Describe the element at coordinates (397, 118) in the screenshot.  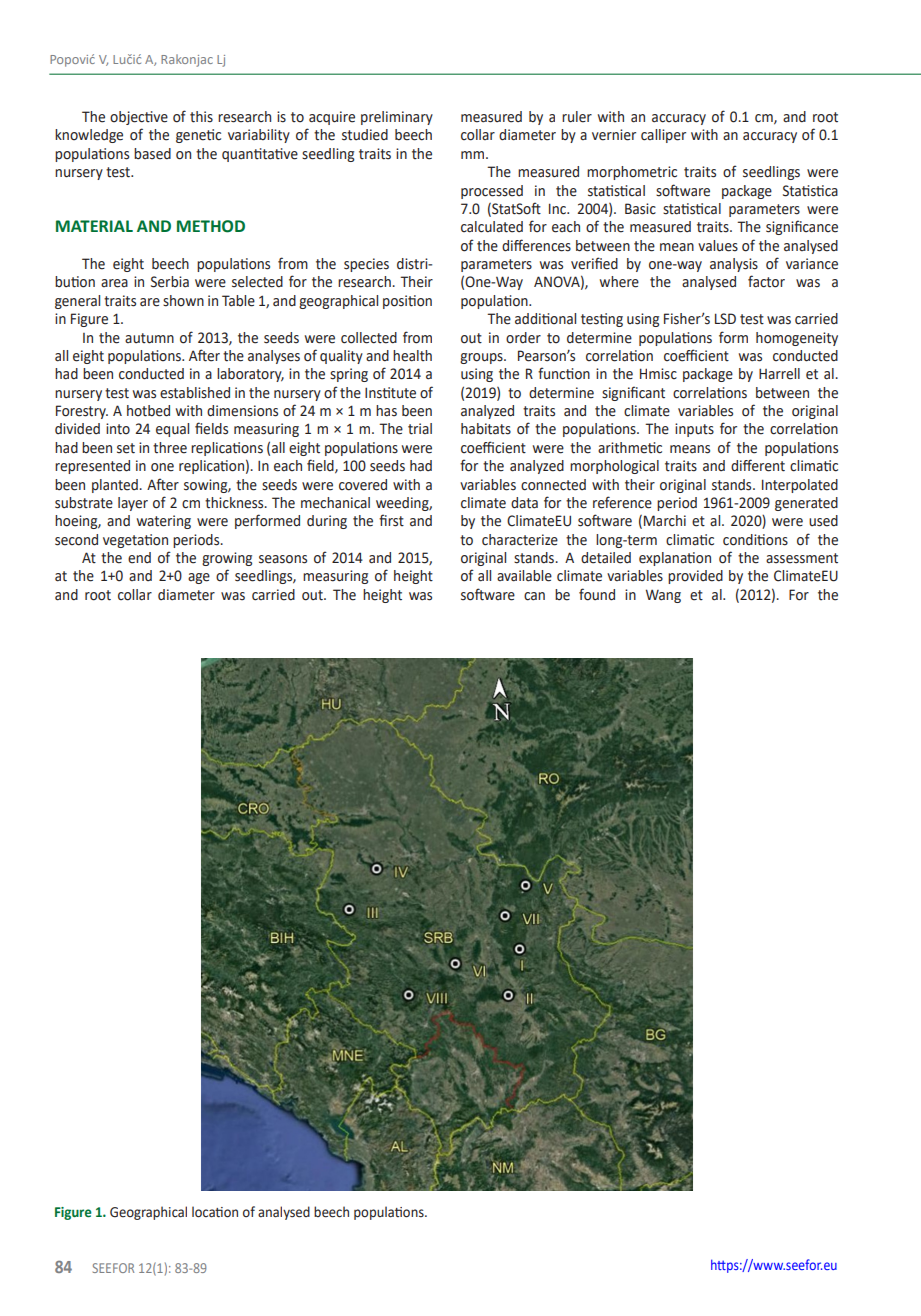
I see `preliminary` at that location.
